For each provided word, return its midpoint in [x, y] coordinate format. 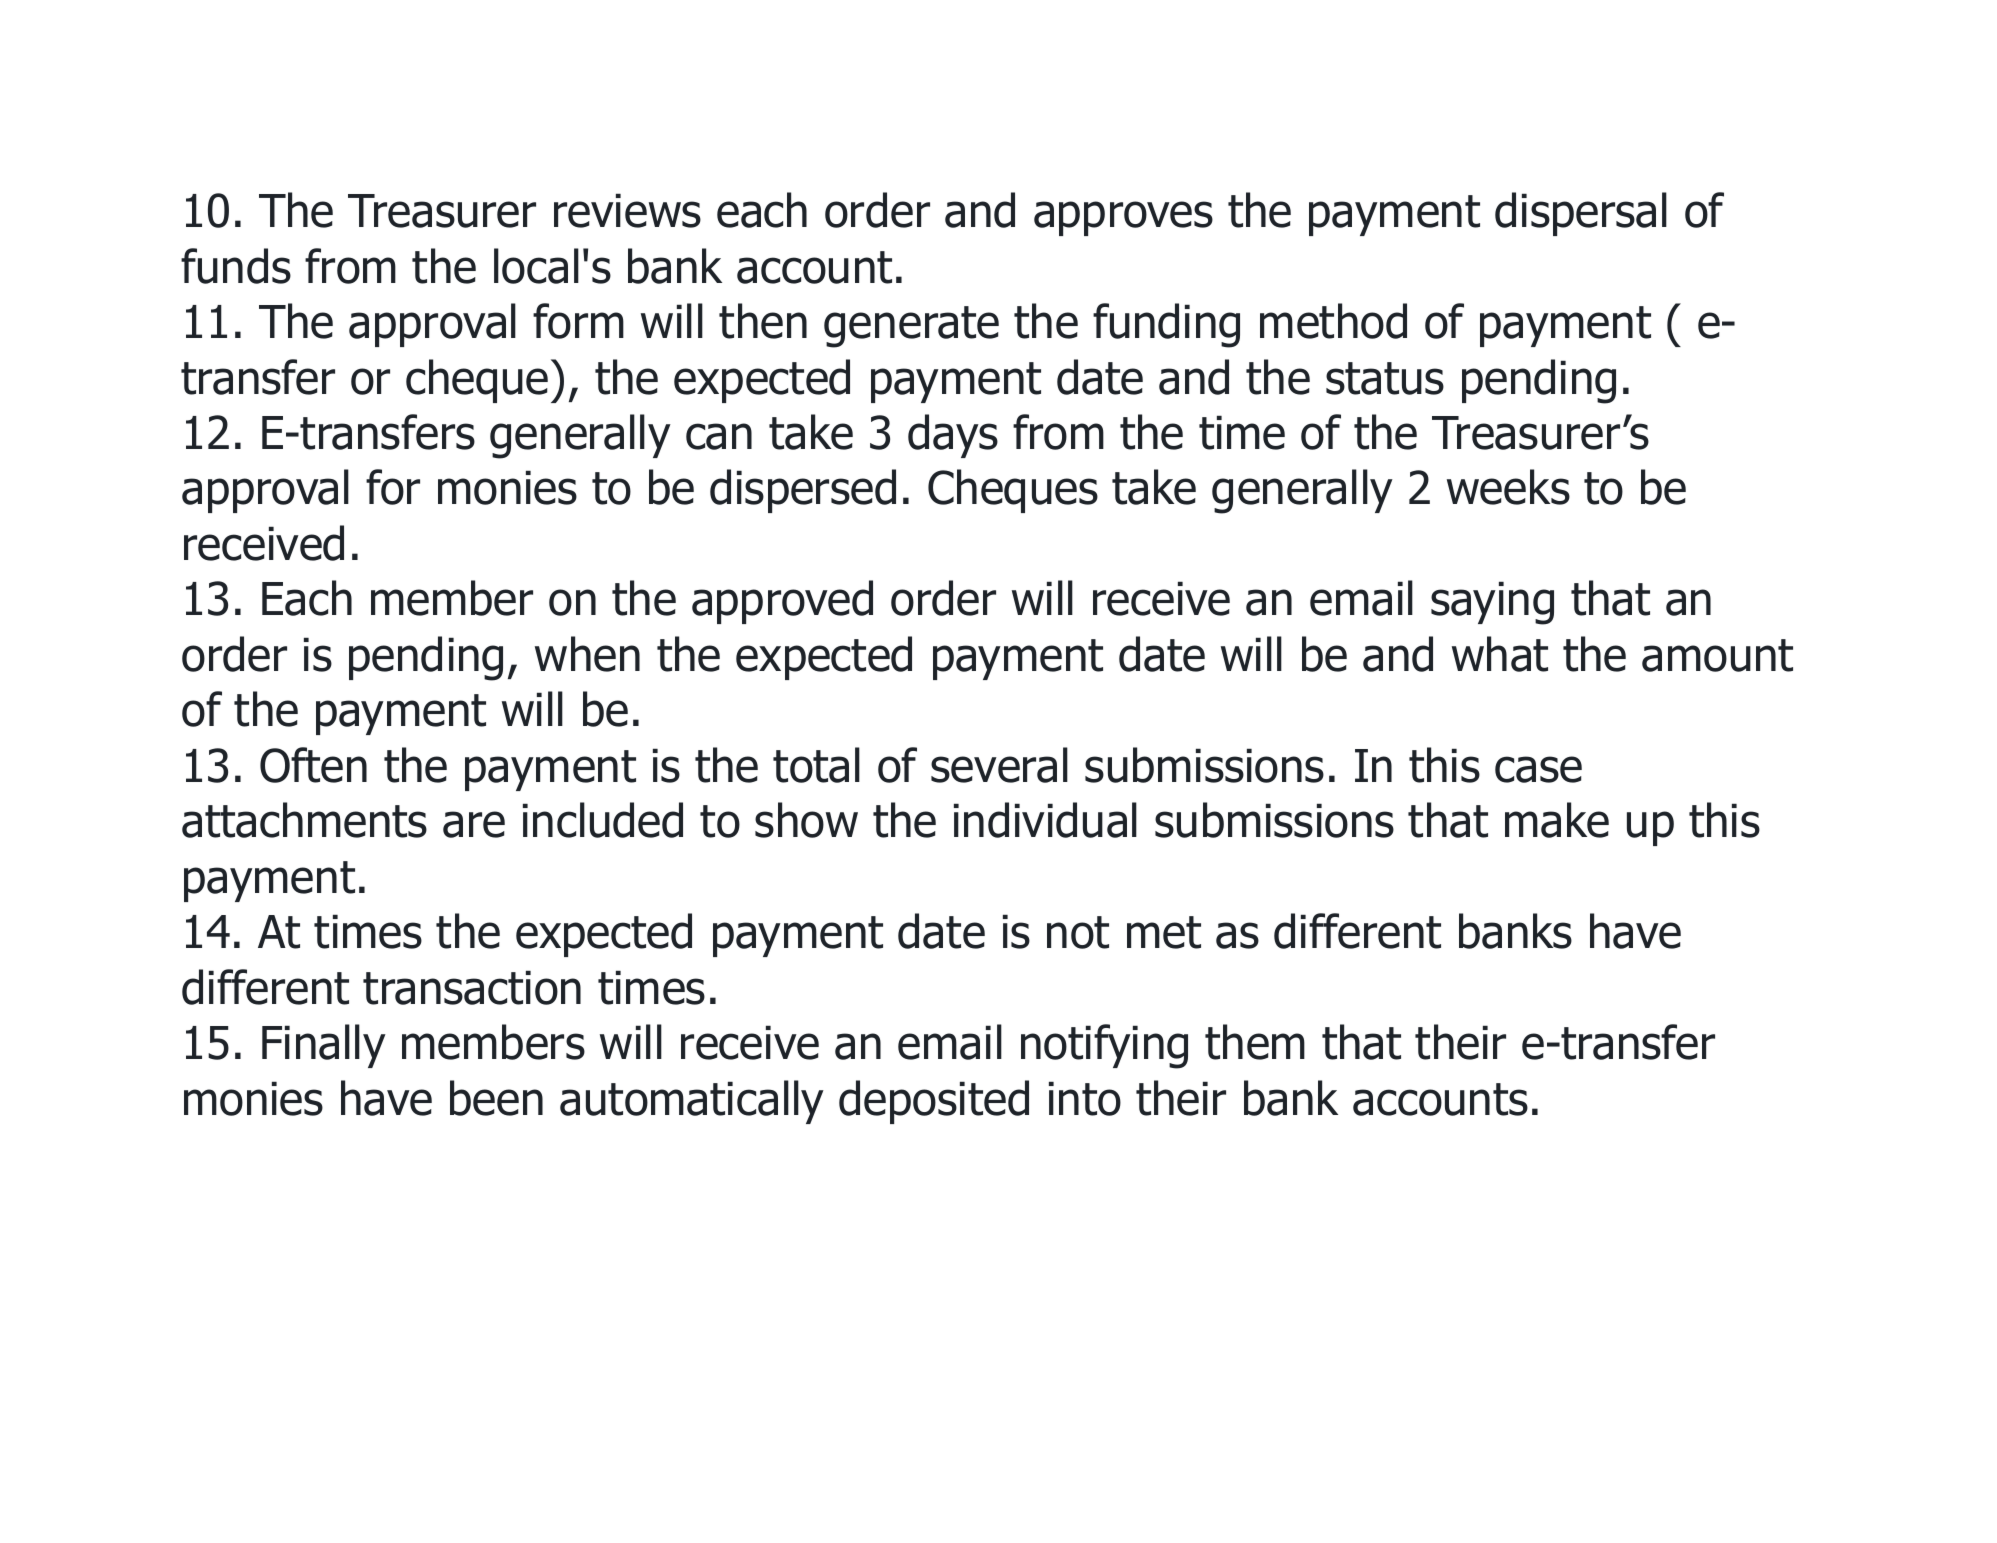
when [587, 654]
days [953, 436]
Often [313, 765]
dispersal [1581, 214]
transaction [472, 987]
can [719, 436]
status [1385, 378]
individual [1045, 820]
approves [1123, 218]
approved [782, 602]
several [999, 765]
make [1557, 820]
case [1538, 769]
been [496, 1098]
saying [1492, 603]
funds [236, 266]
